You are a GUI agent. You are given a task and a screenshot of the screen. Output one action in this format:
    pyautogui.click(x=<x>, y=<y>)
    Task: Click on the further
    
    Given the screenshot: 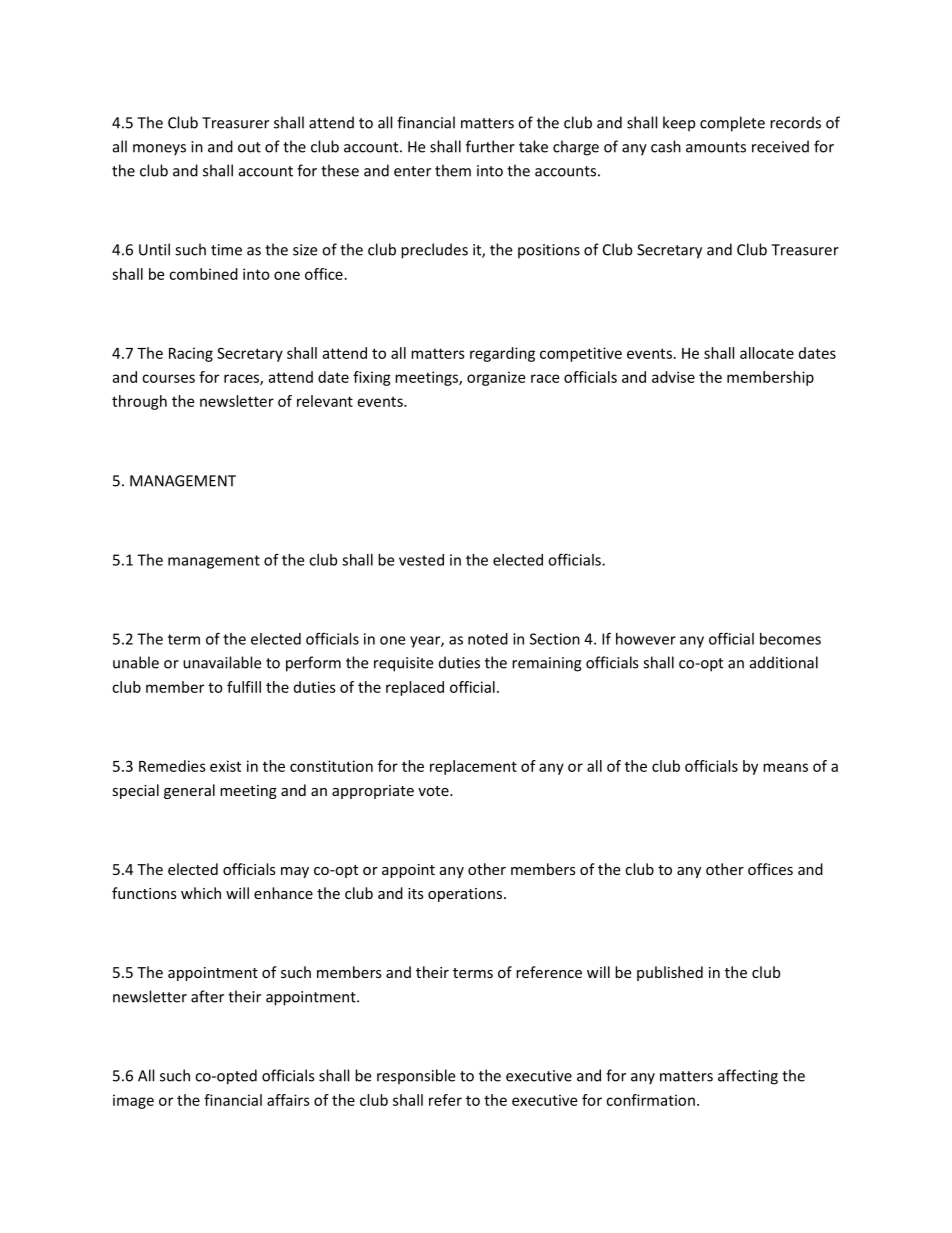 What is the action you would take?
    pyautogui.click(x=490, y=146)
